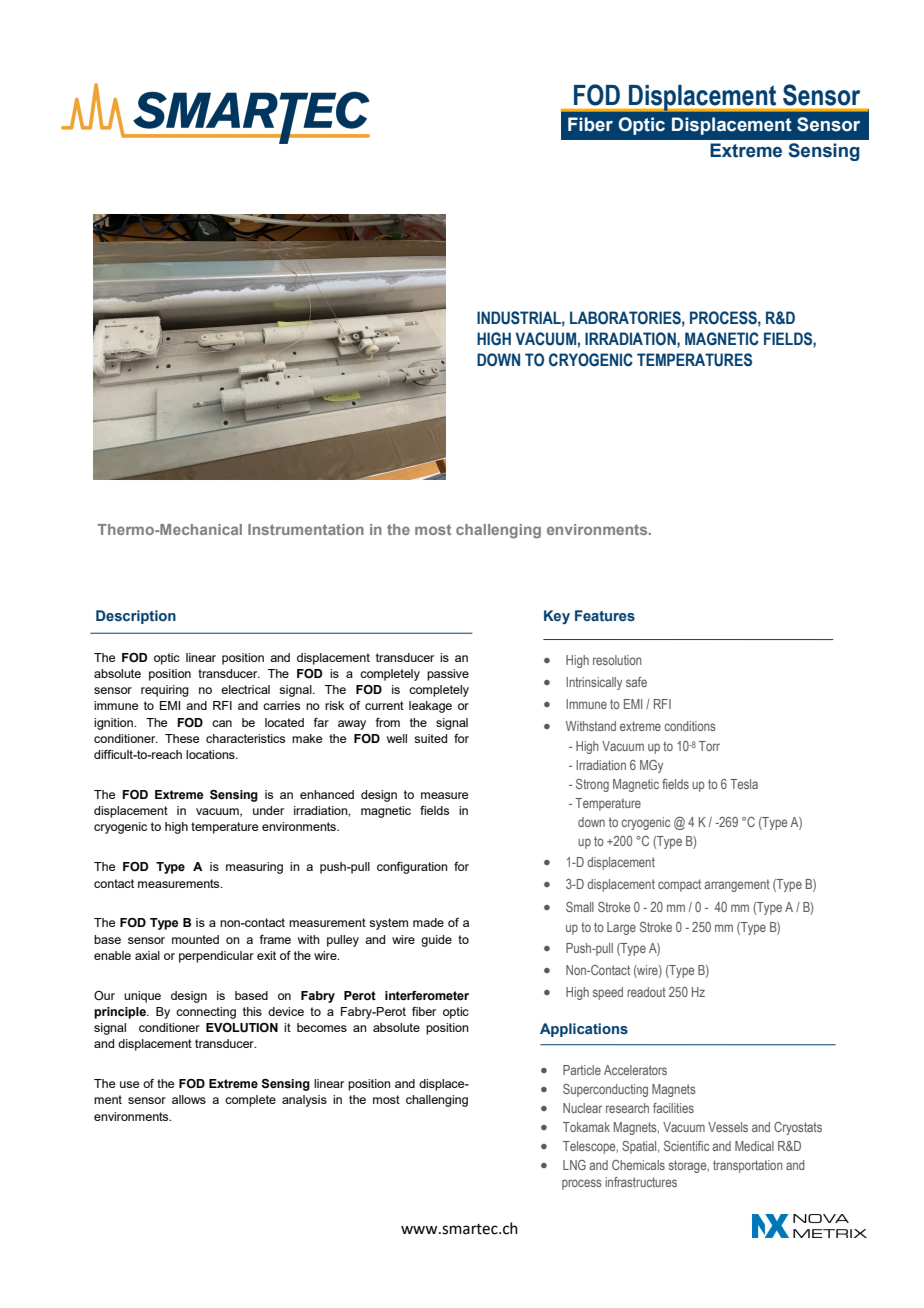 This document has width=924, height=1308. I want to click on made, so click(428, 922).
